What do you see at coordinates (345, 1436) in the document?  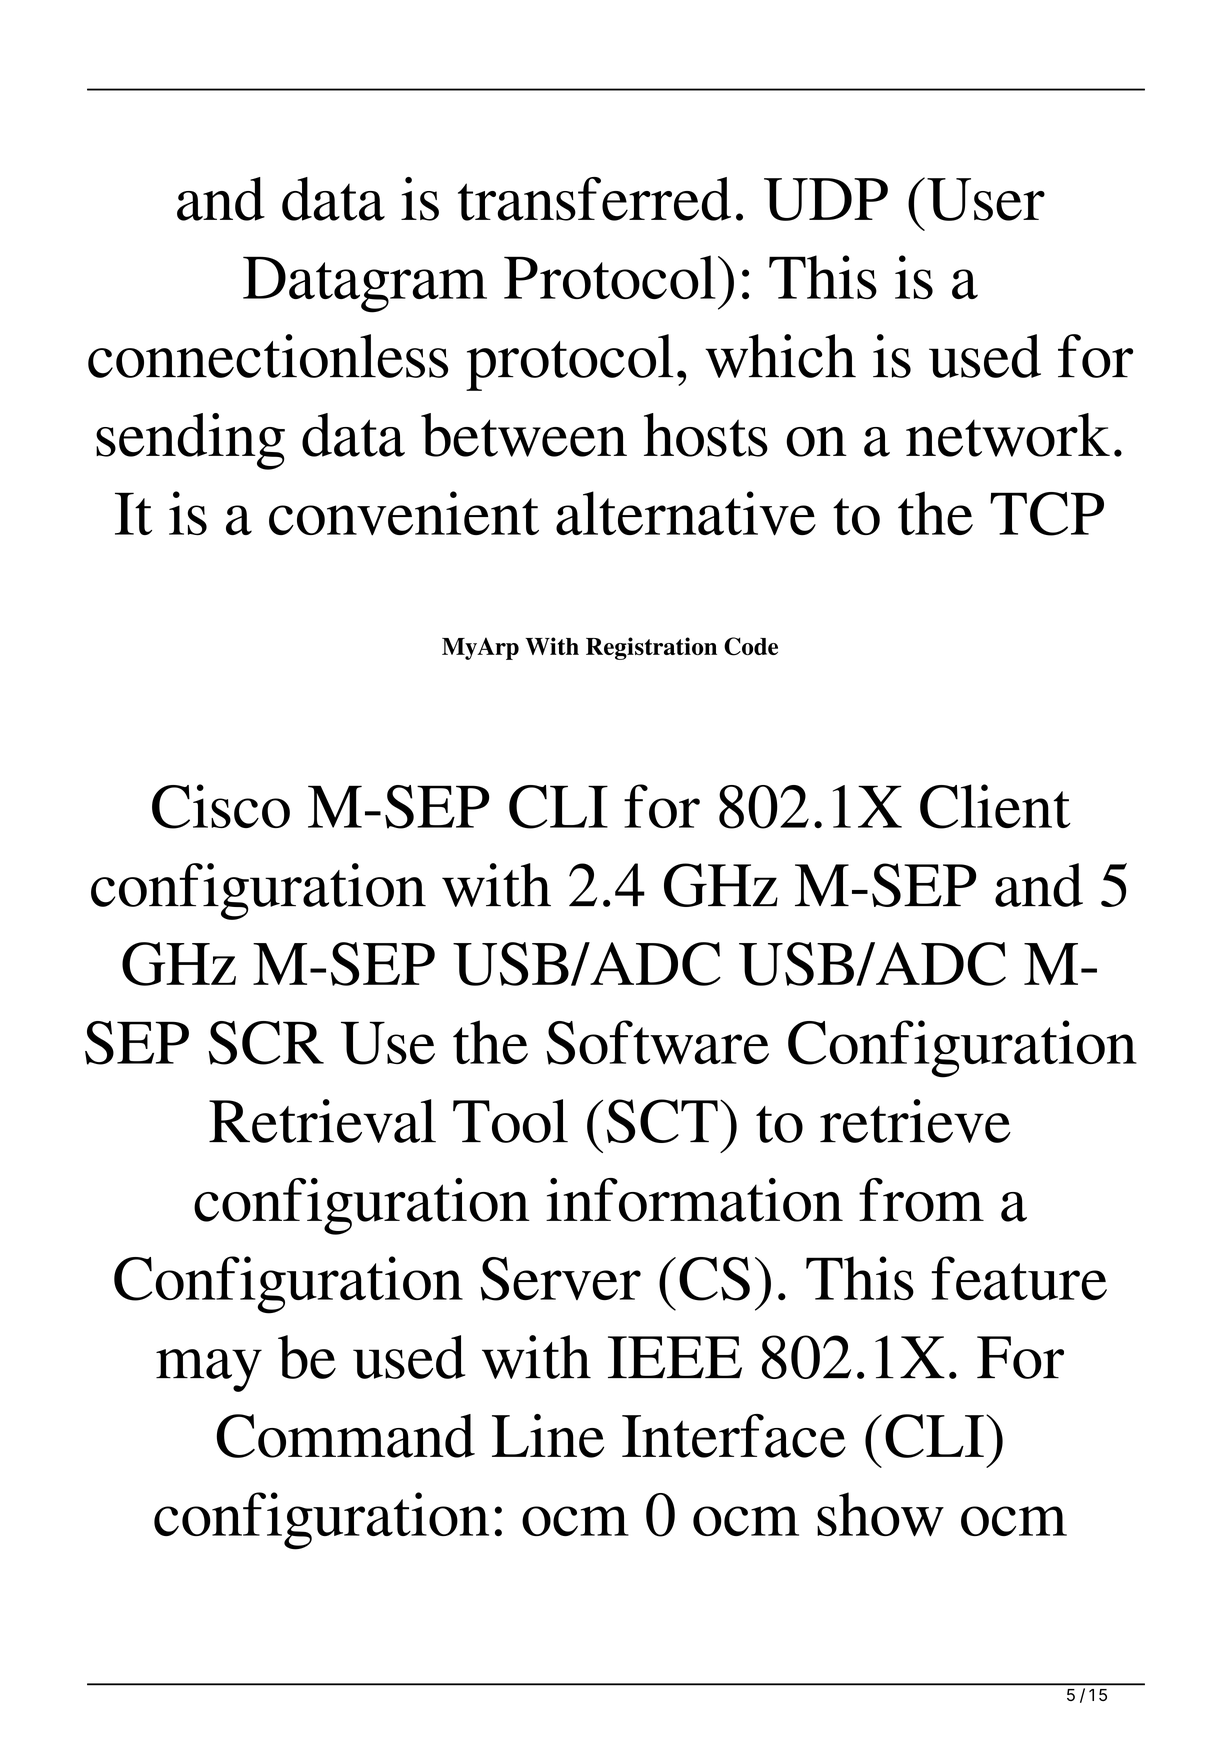 I see `Command` at bounding box center [345, 1436].
